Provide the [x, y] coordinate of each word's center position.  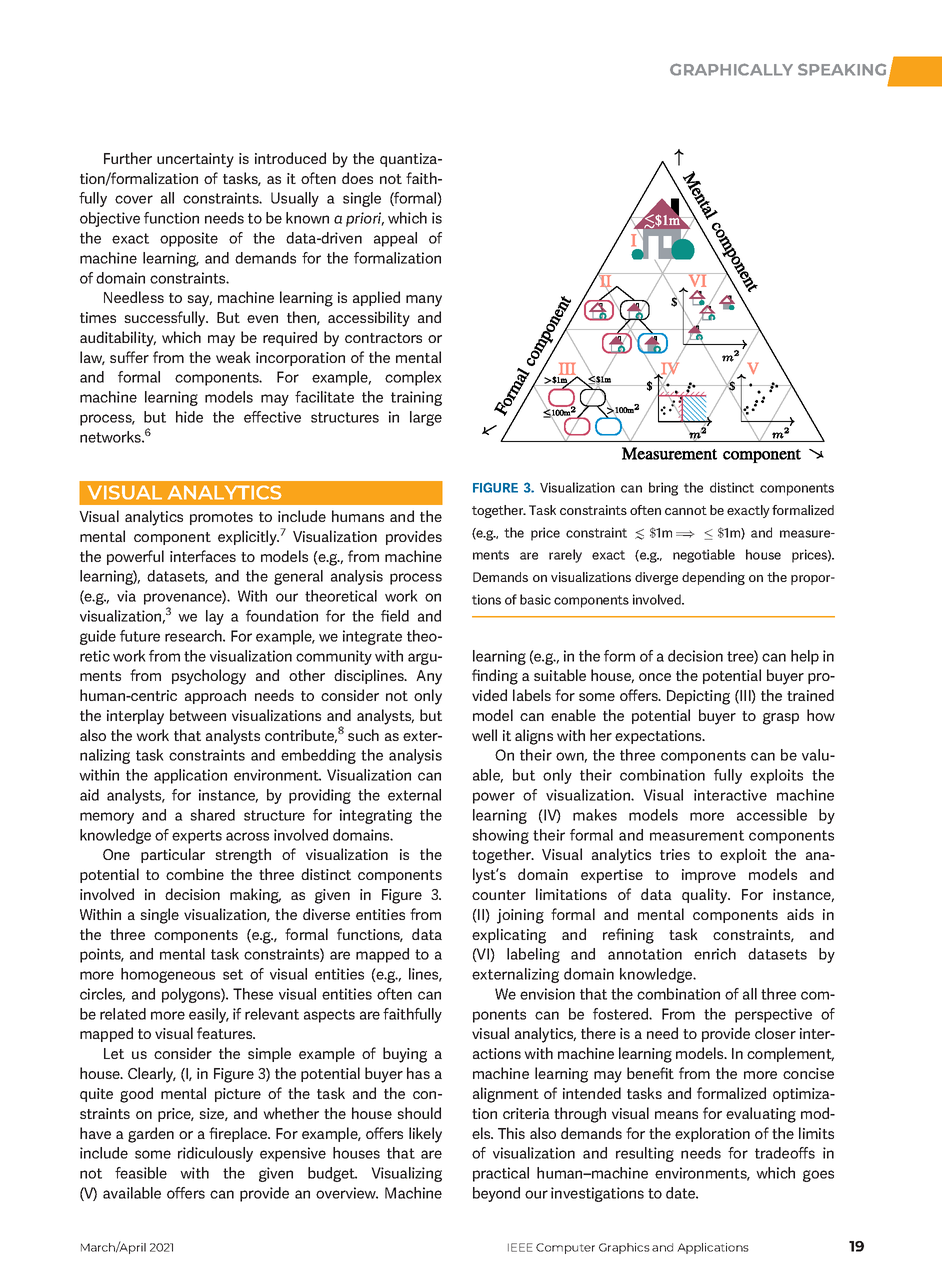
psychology [209, 677]
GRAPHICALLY [731, 69]
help [805, 657]
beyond [496, 1194]
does [357, 178]
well [484, 735]
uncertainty [195, 160]
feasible [141, 1173]
